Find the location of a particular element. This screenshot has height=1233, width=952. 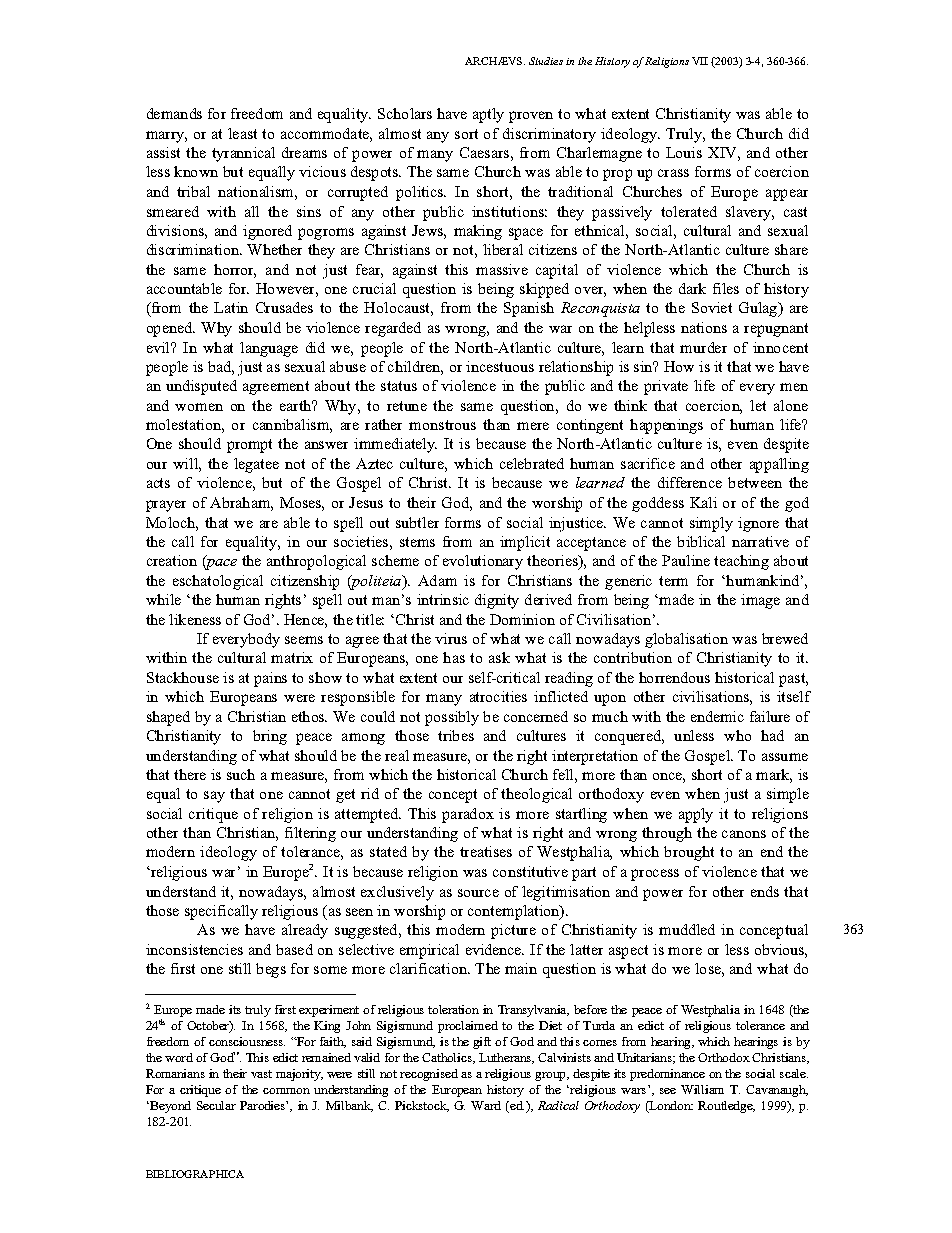

eschatological is located at coordinates (218, 582).
